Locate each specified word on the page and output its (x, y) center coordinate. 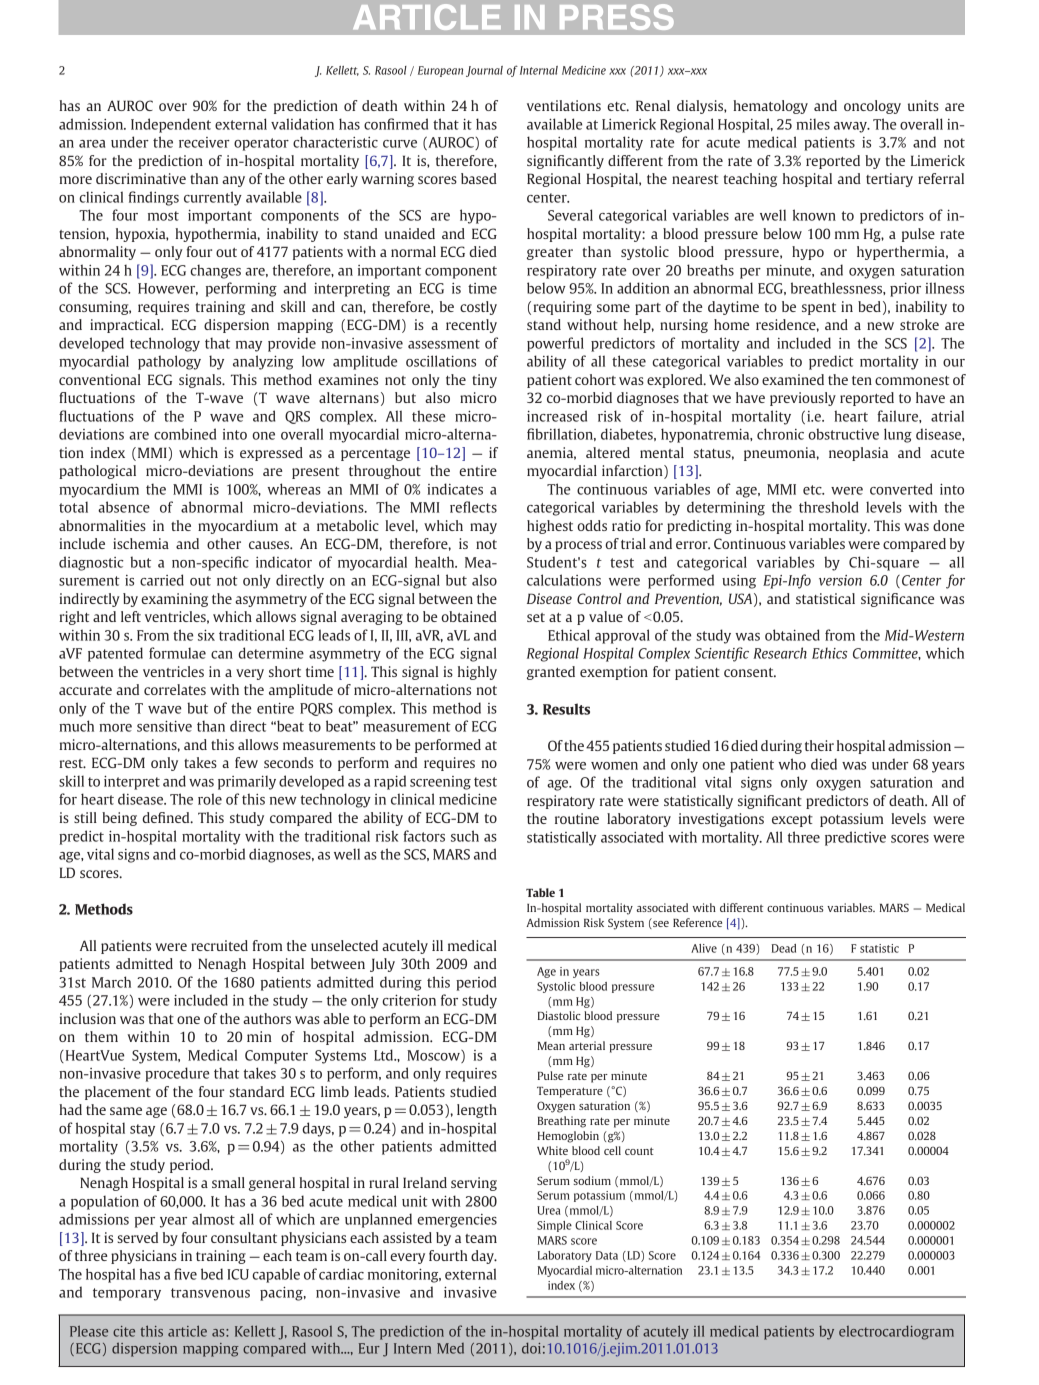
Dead (784, 948)
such (465, 836)
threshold (829, 507)
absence (124, 507)
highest (550, 527)
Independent (171, 125)
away (851, 127)
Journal (484, 71)
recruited (219, 945)
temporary (127, 1294)
